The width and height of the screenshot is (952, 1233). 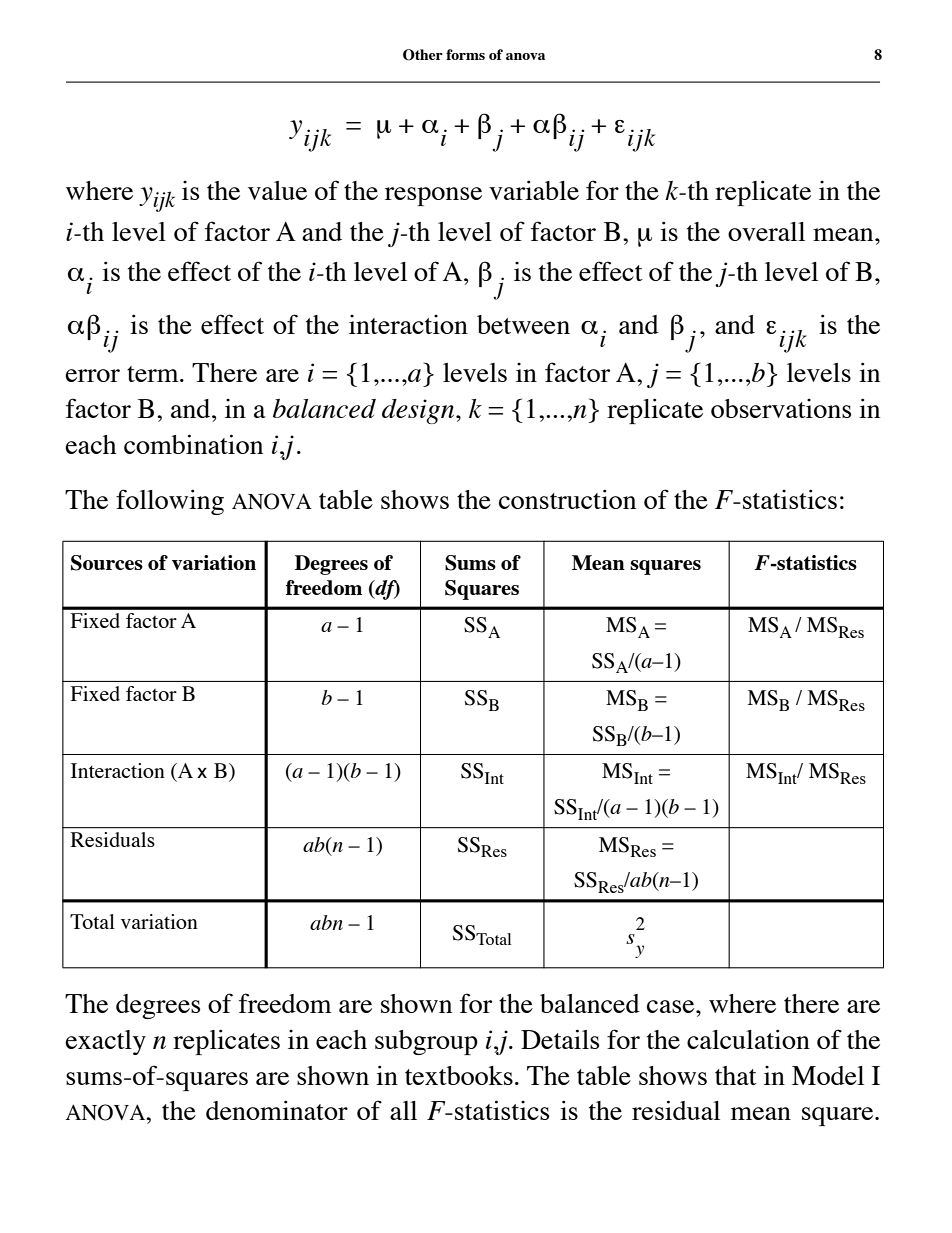 What do you see at coordinates (419, 411) in the screenshot?
I see `design` at bounding box center [419, 411].
